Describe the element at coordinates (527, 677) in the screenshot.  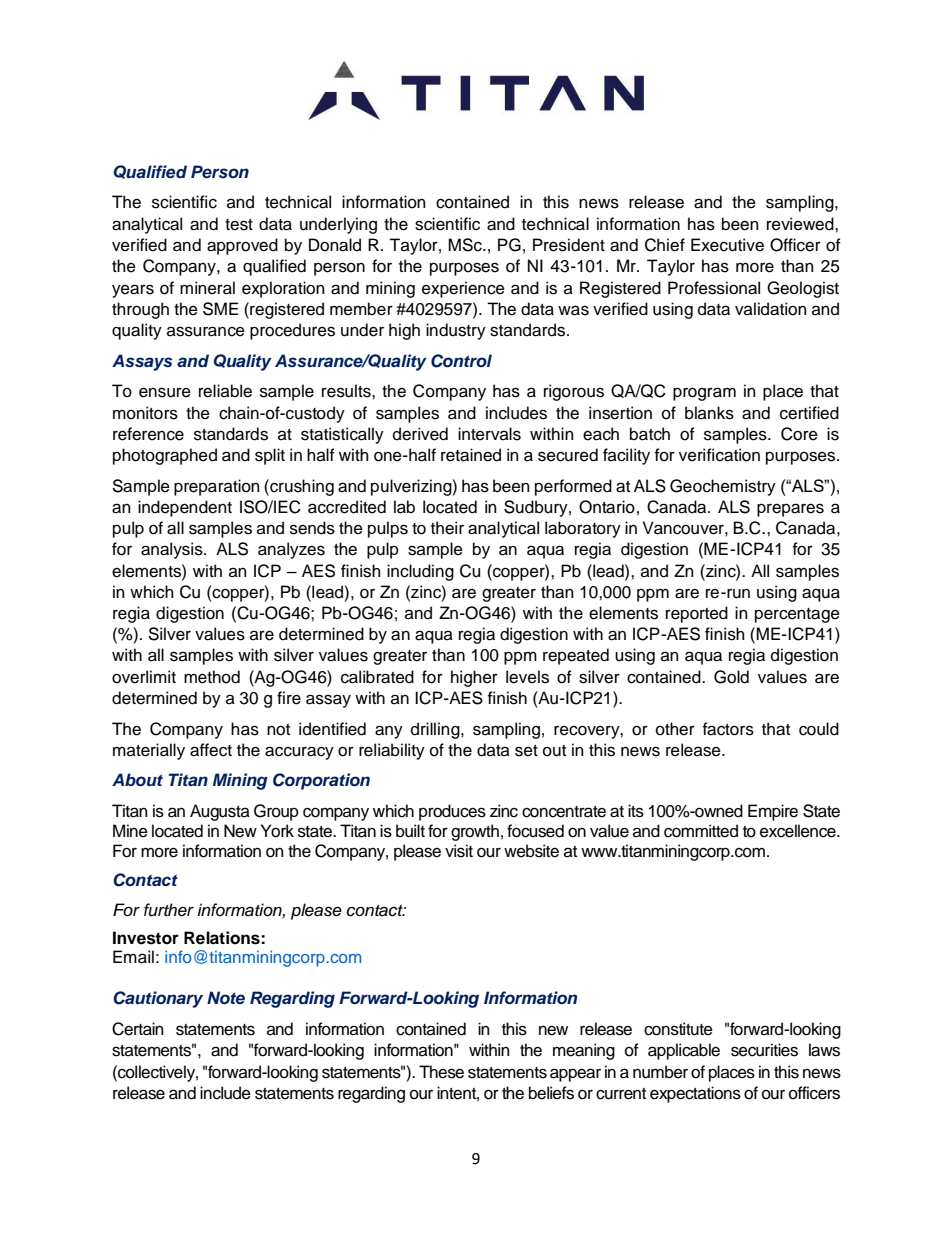
I see `levels` at that location.
